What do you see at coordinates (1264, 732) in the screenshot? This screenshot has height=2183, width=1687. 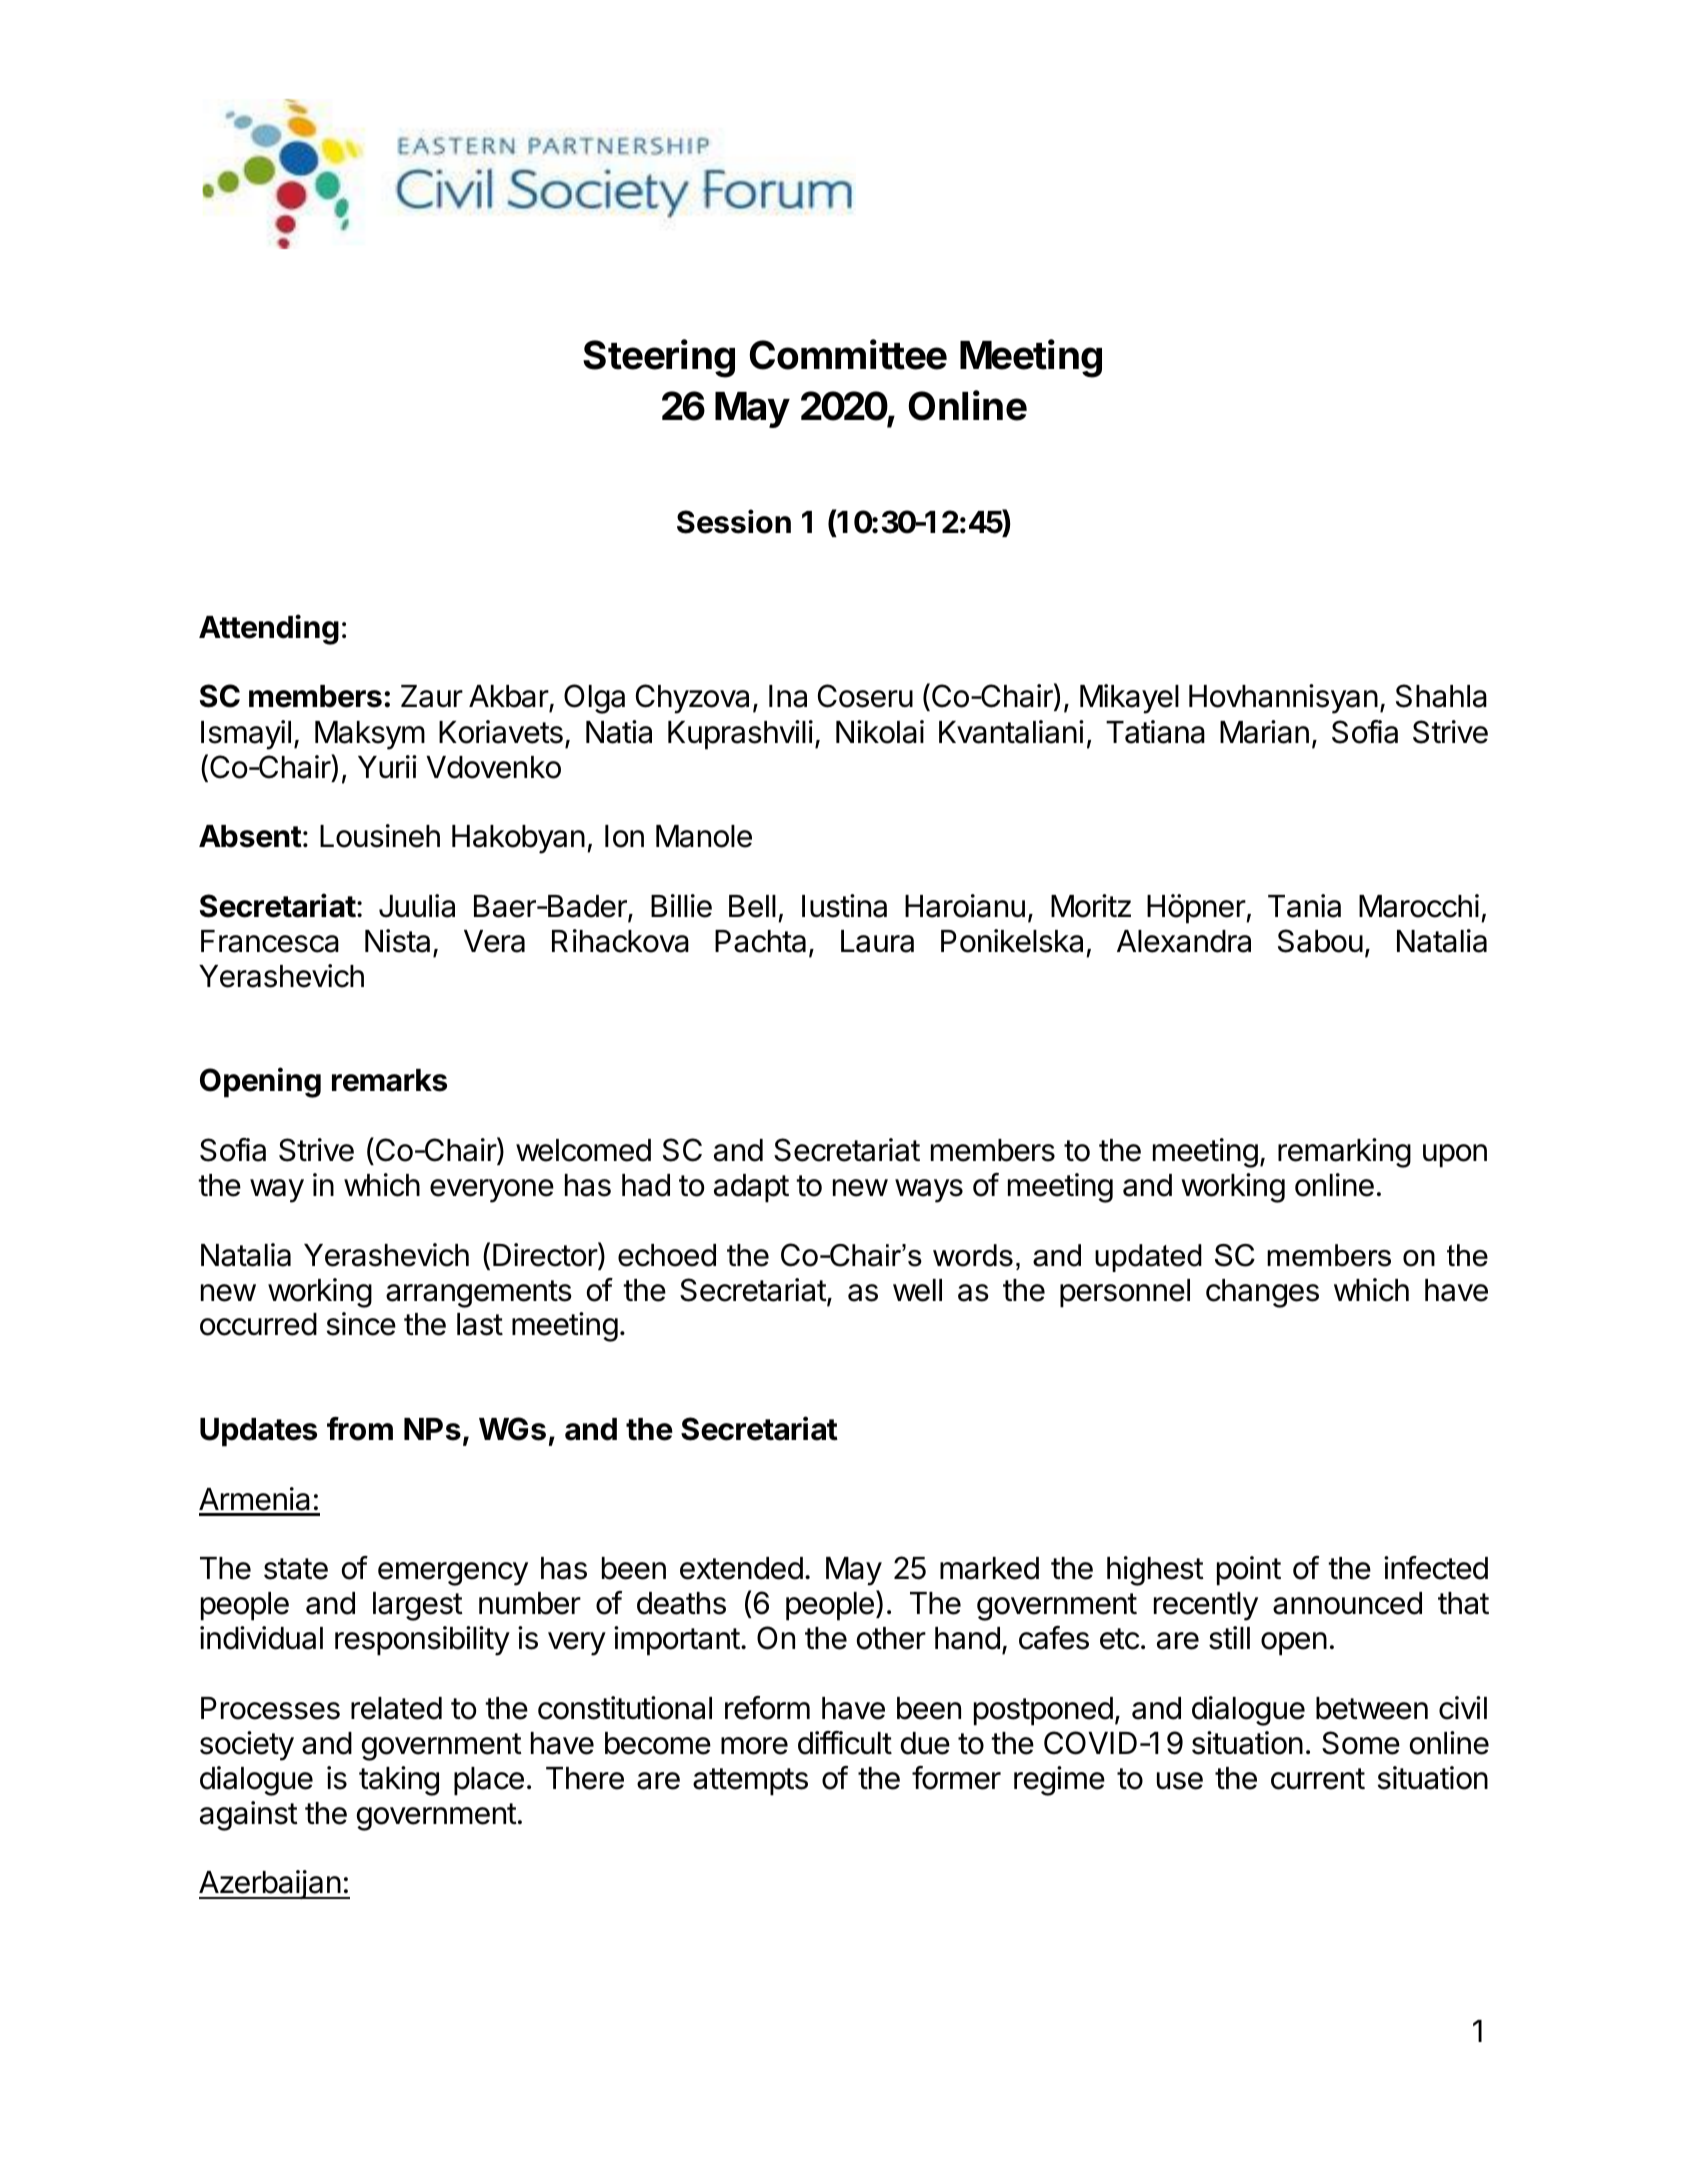 I see `Marian` at bounding box center [1264, 732].
